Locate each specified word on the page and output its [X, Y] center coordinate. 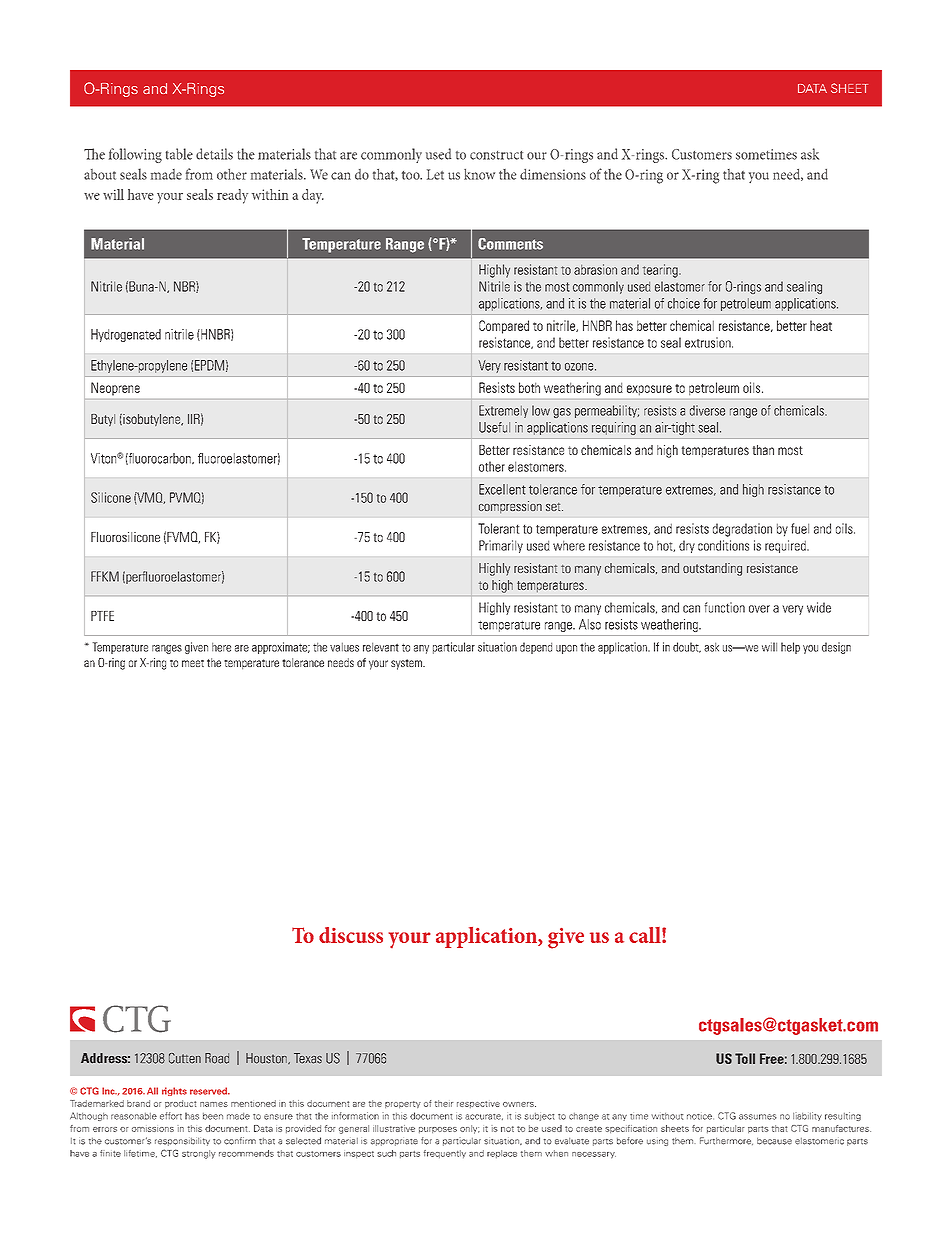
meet [193, 663]
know [479, 174]
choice [684, 303]
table [179, 154]
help [790, 648]
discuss [351, 935]
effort [171, 1116]
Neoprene [115, 388]
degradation [742, 530]
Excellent [502, 489]
